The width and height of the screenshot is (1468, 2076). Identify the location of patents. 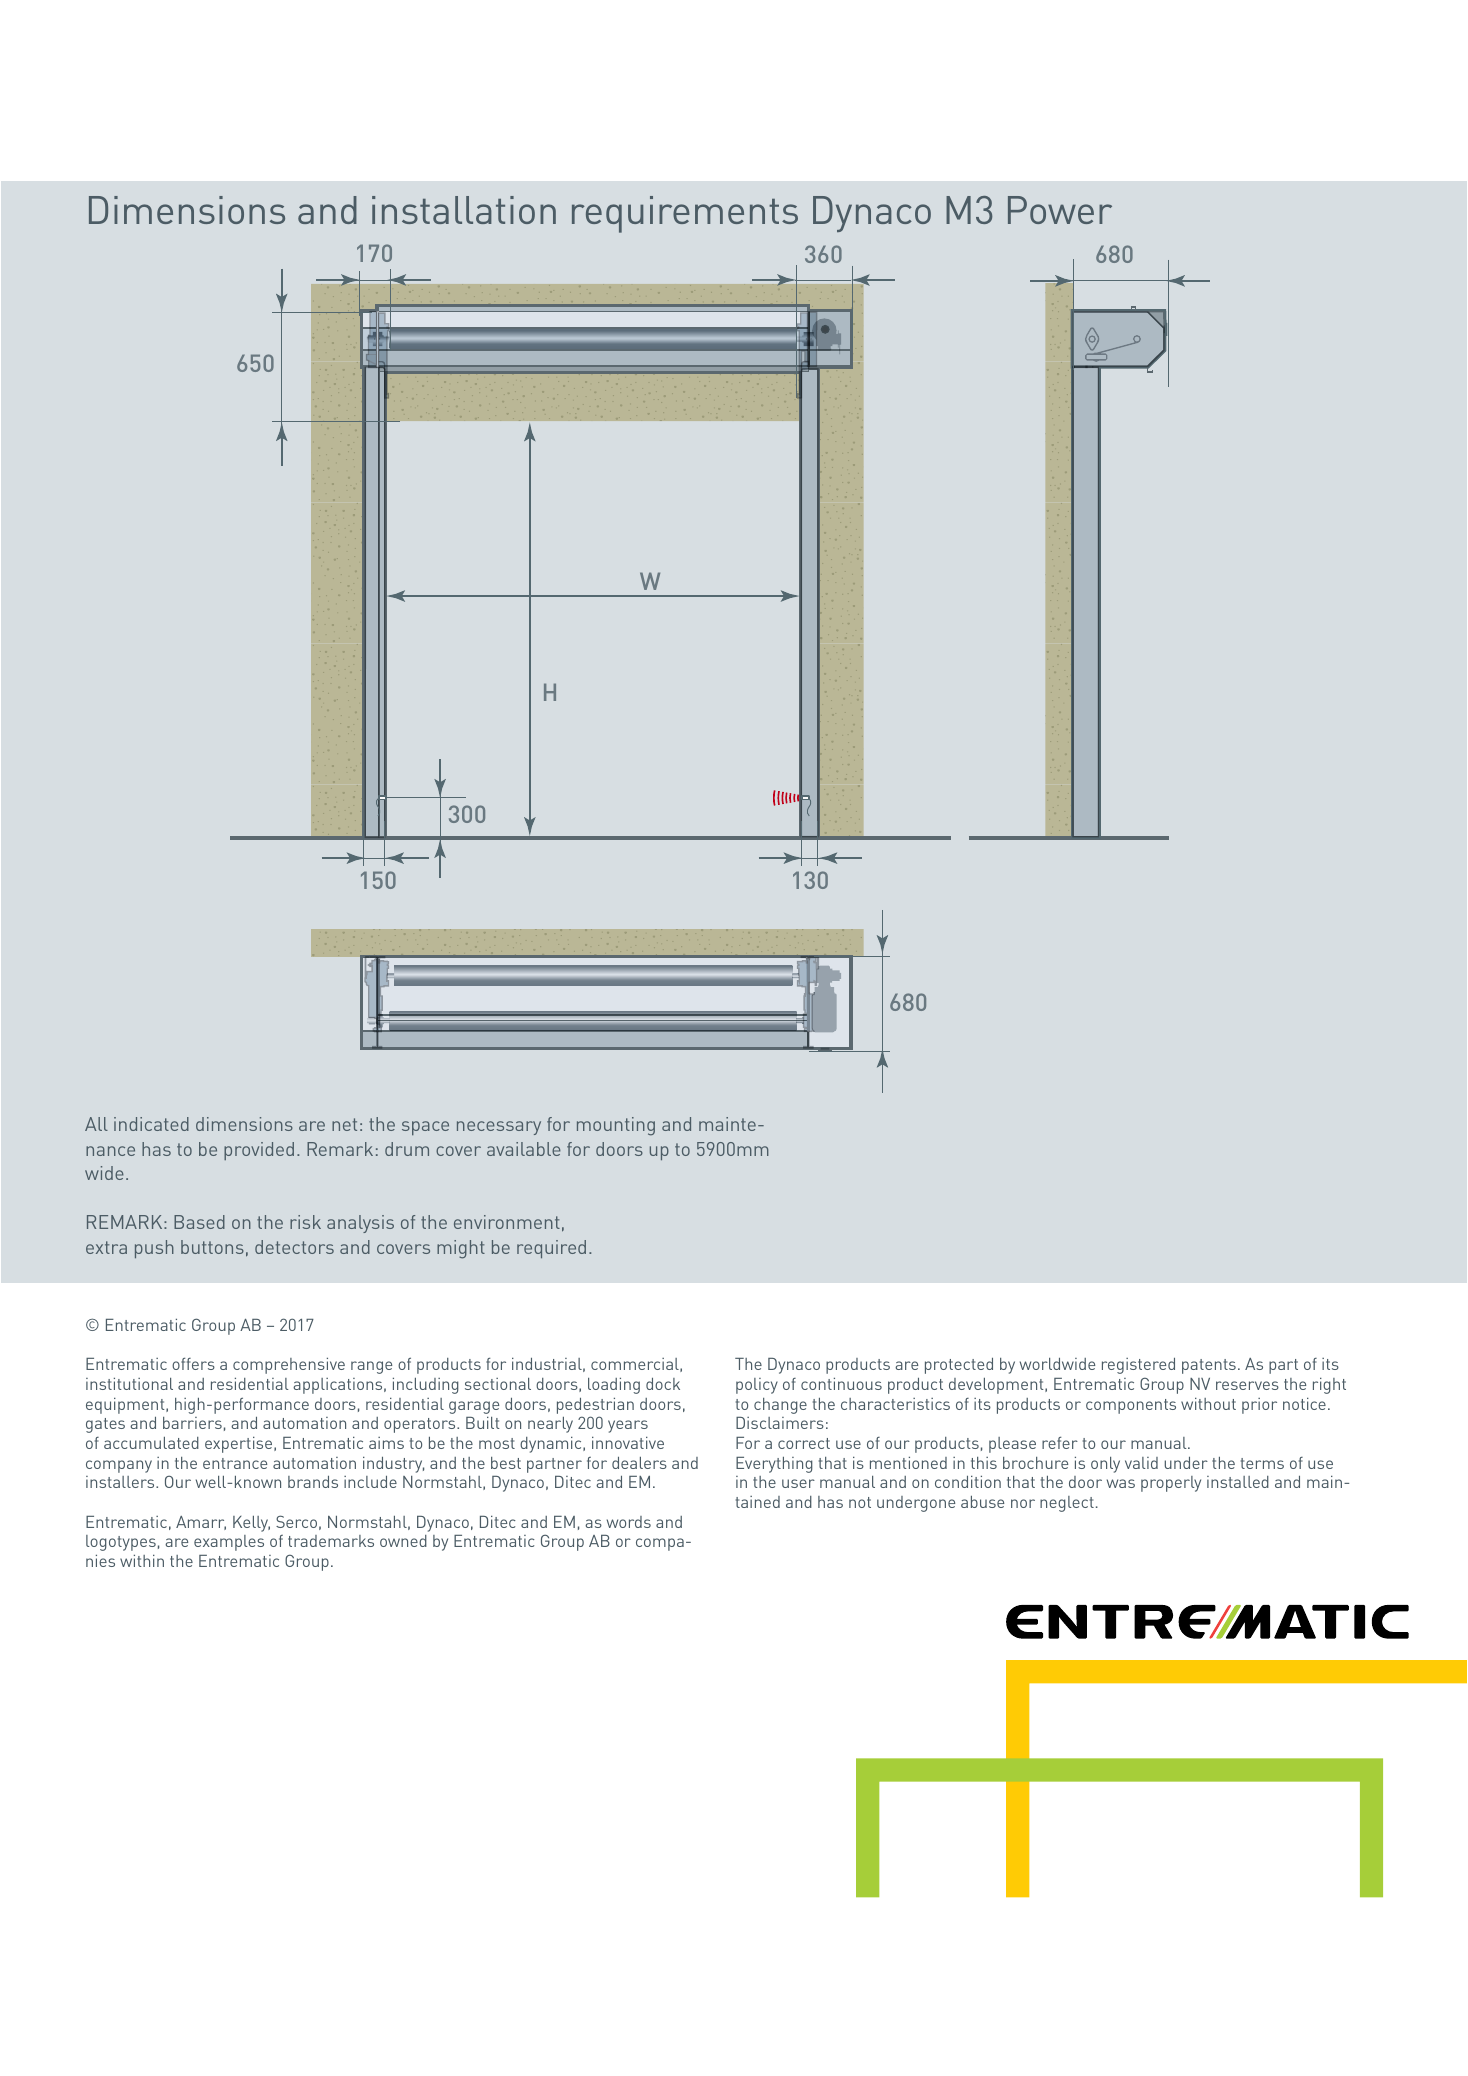
(1209, 1366).
